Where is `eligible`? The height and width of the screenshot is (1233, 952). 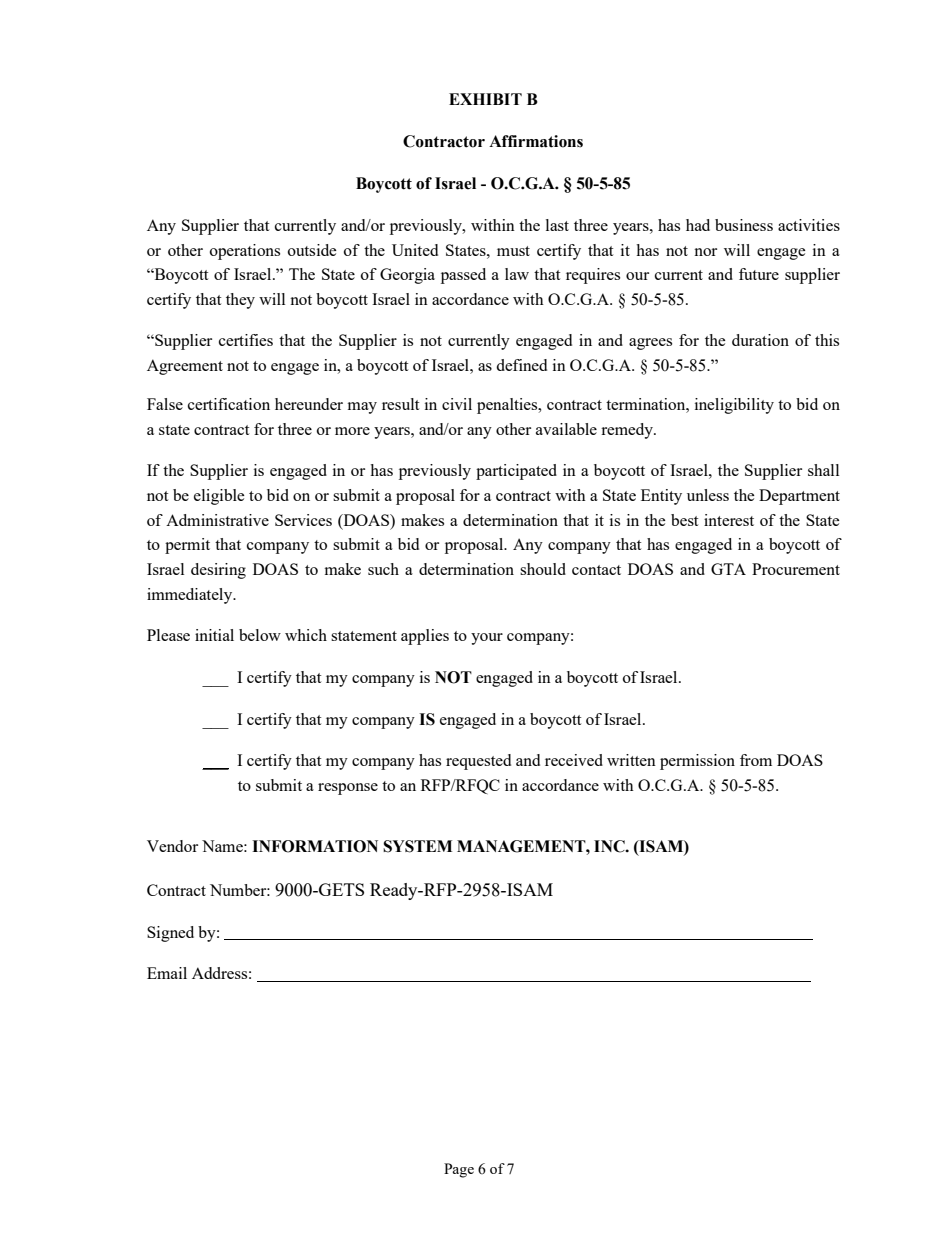 eligible is located at coordinates (219, 497).
